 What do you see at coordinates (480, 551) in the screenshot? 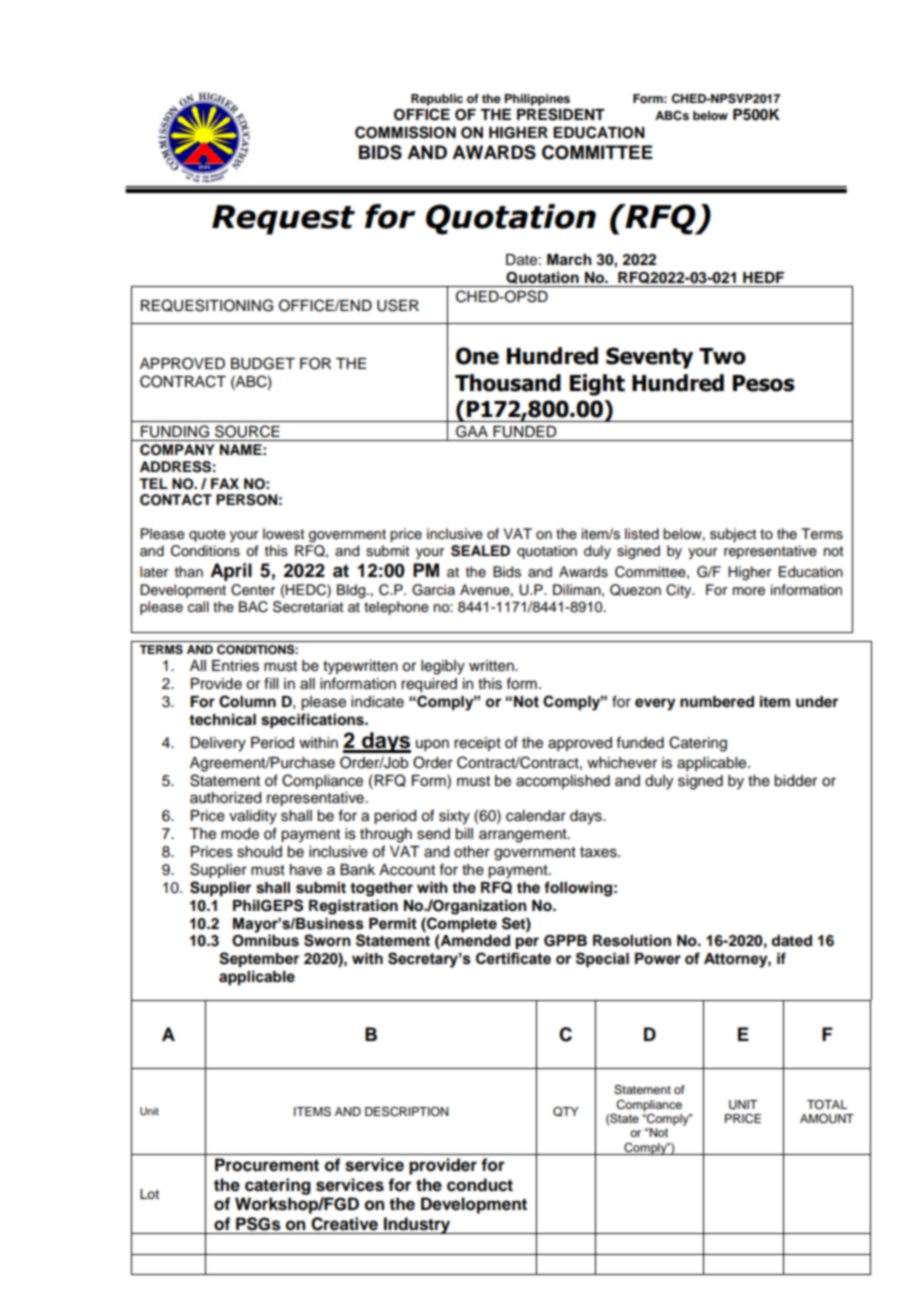
I see `SEALED` at bounding box center [480, 551].
